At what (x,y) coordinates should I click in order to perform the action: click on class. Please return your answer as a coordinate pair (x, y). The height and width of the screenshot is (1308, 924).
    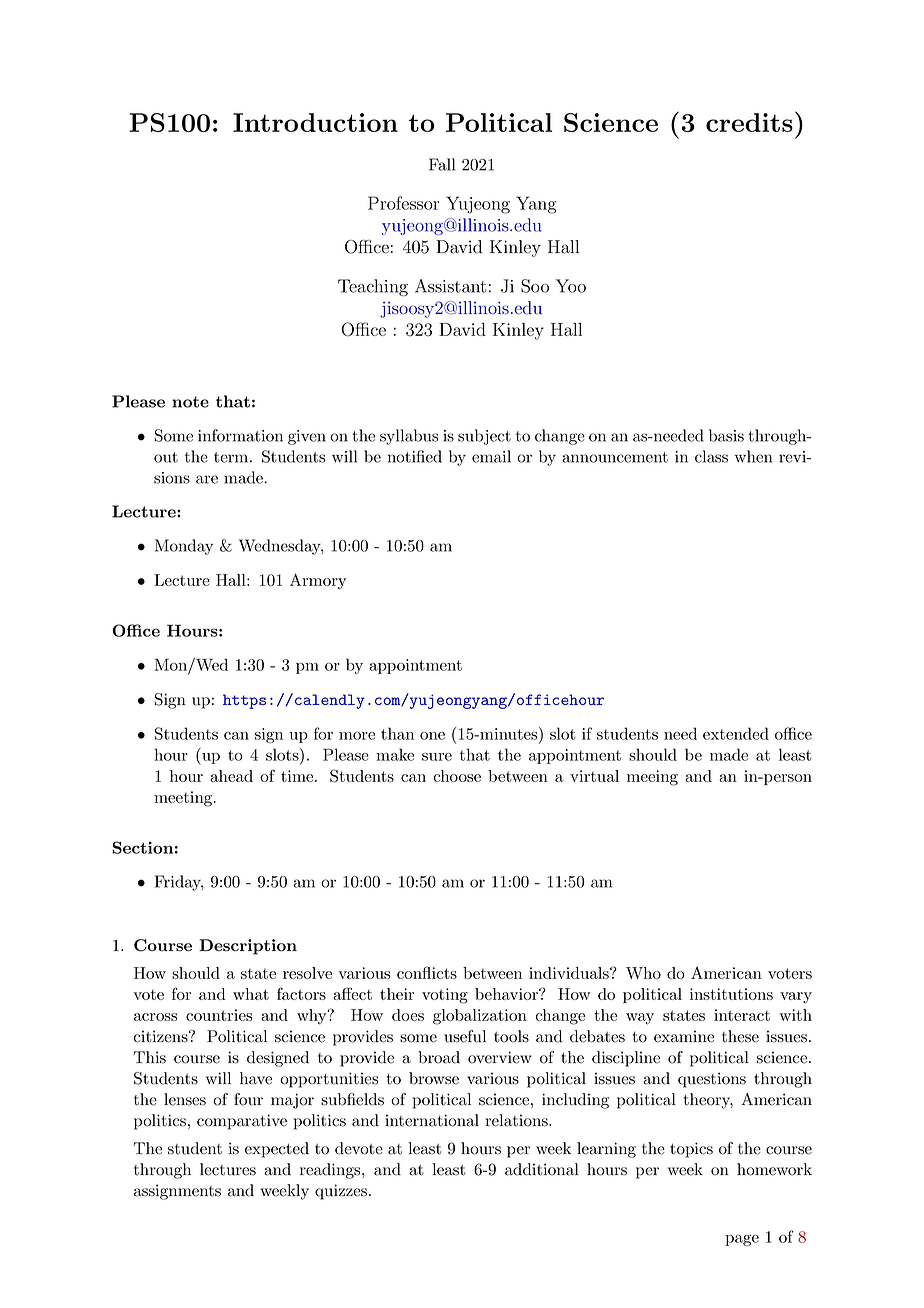
    Looking at the image, I should click on (711, 456).
